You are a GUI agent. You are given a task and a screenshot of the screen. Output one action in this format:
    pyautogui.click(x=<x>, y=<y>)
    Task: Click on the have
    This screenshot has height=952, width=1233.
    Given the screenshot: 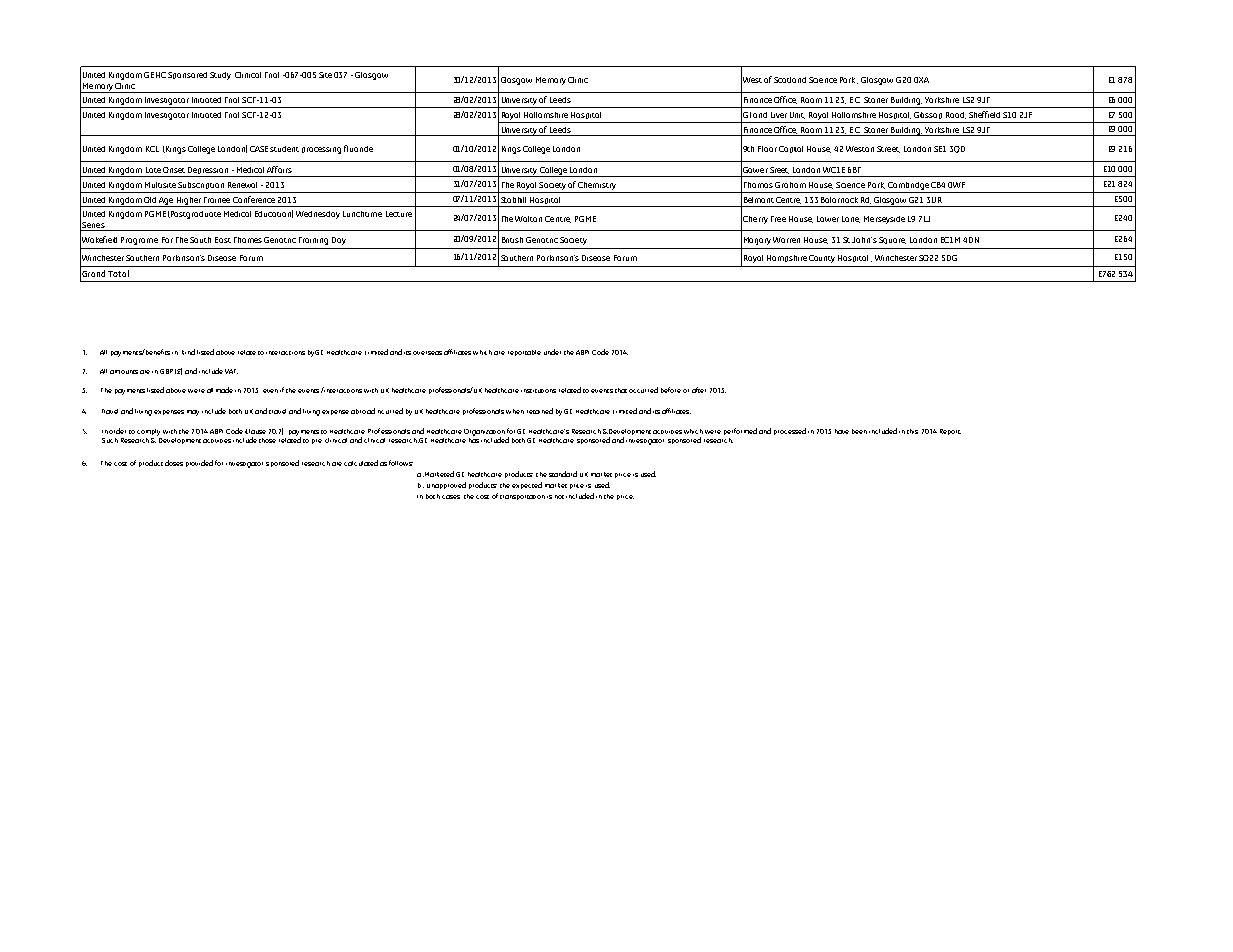 What is the action you would take?
    pyautogui.click(x=842, y=431)
